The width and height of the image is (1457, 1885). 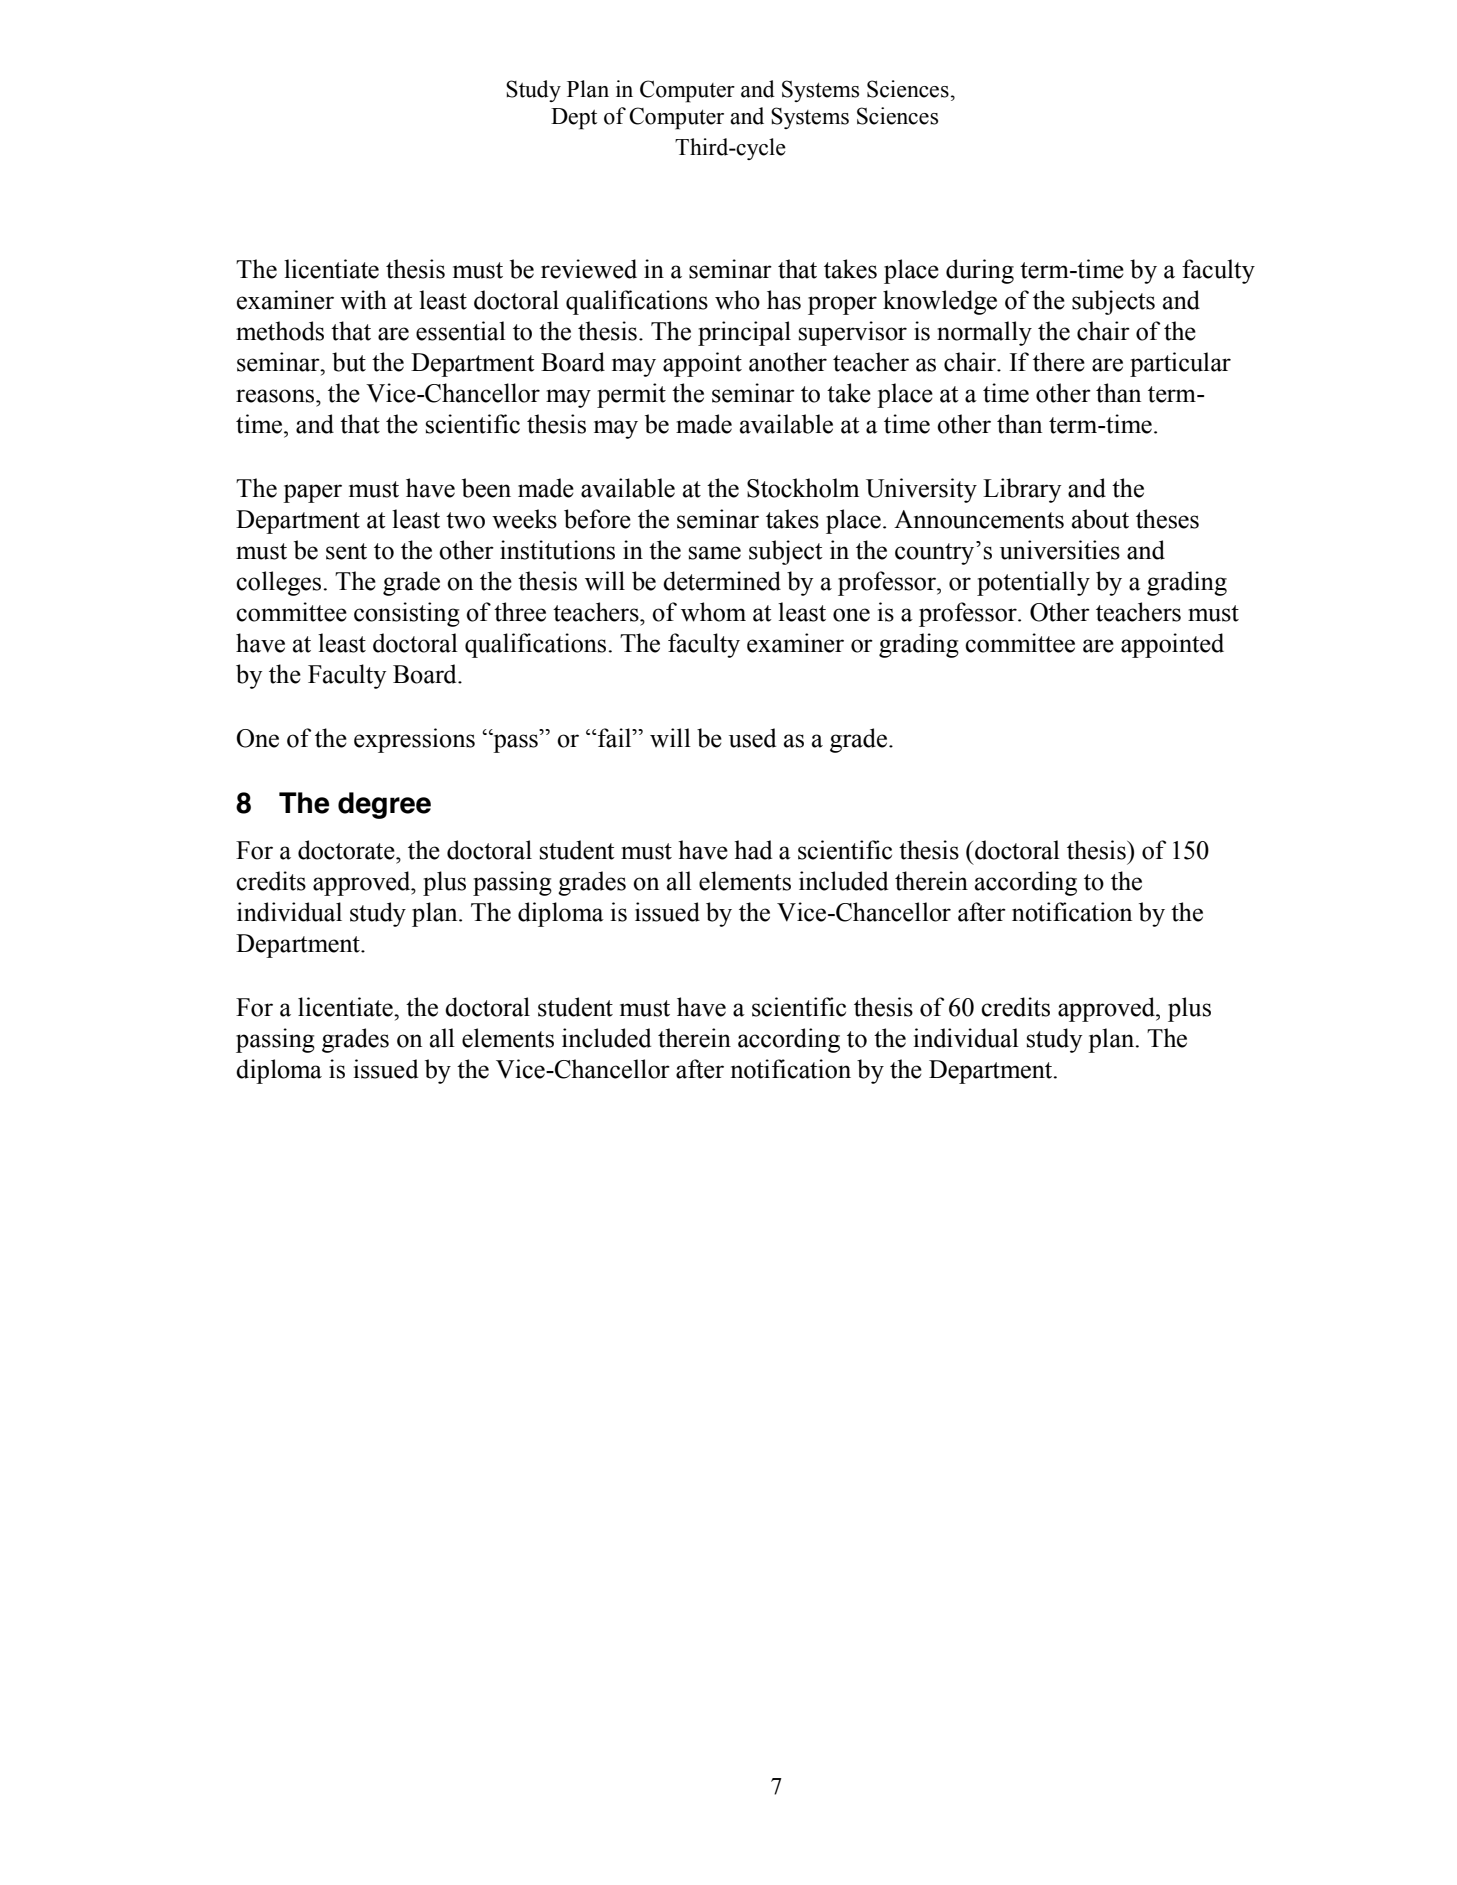 I want to click on Stockholm, so click(x=803, y=488).
